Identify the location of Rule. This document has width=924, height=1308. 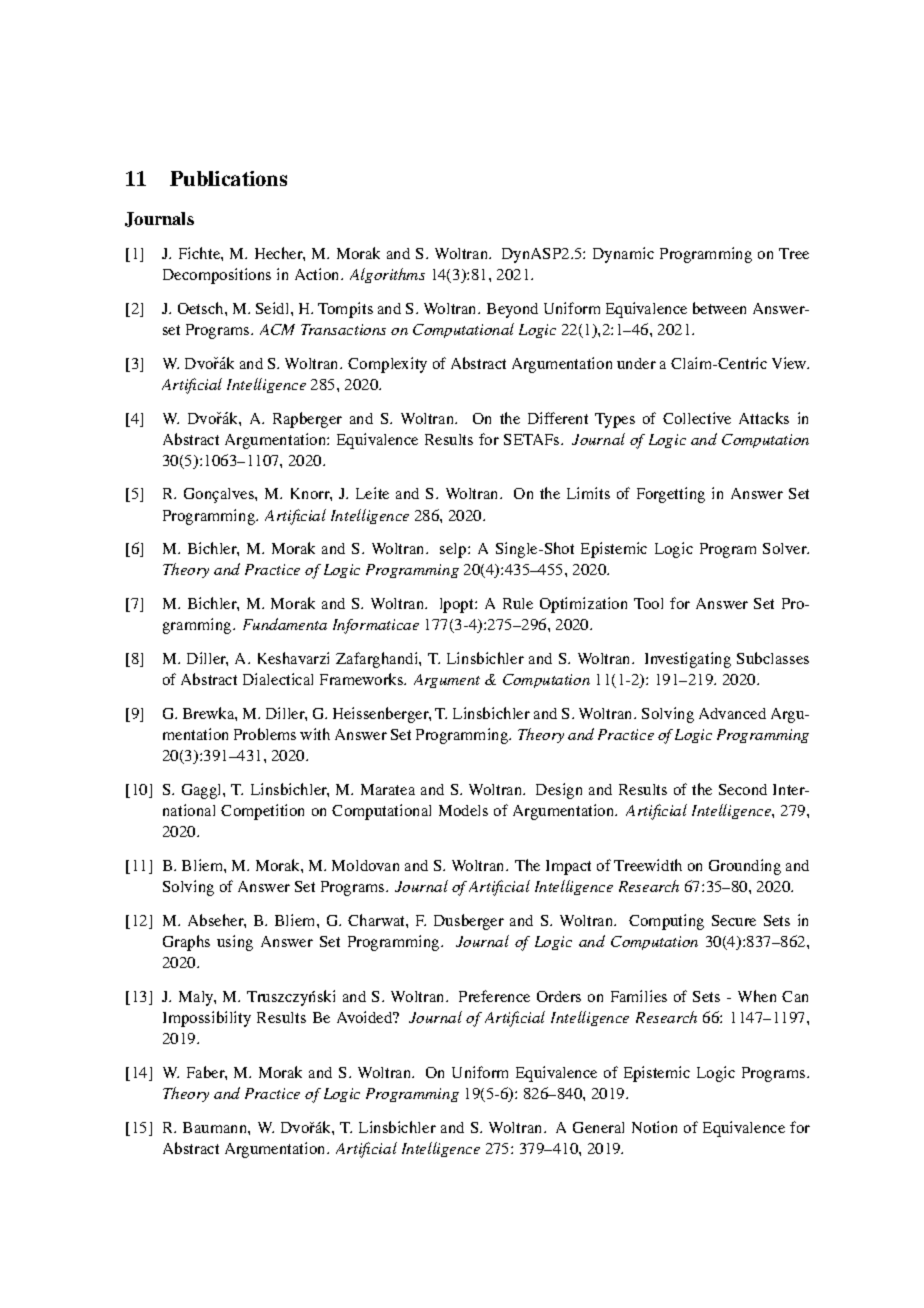
(518, 603).
